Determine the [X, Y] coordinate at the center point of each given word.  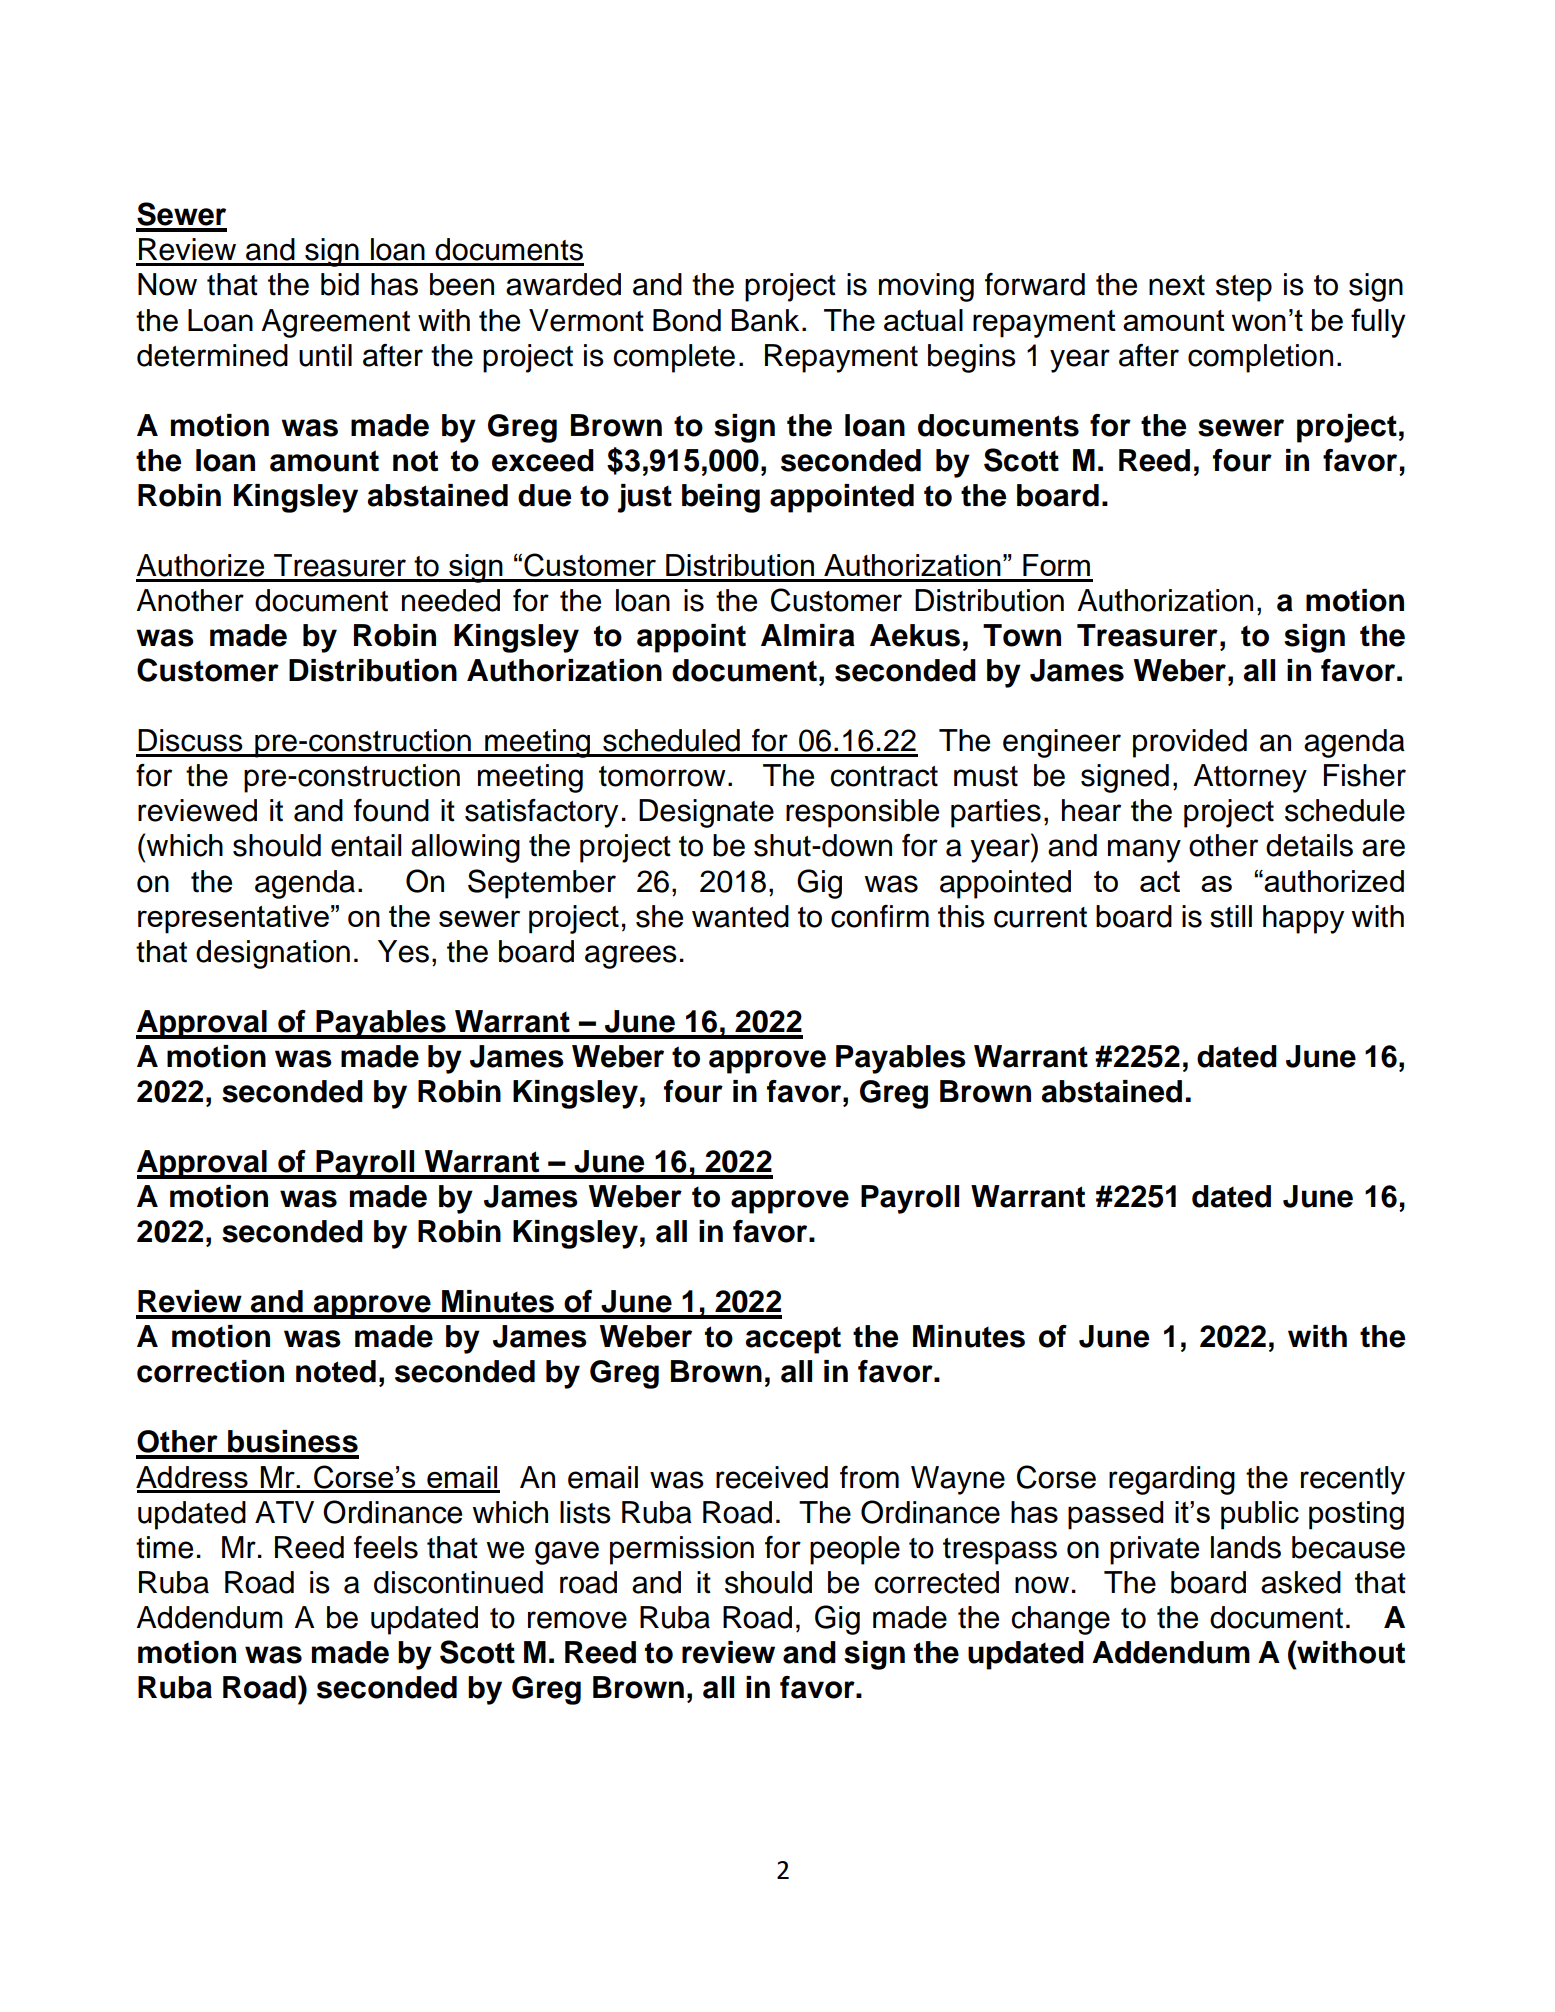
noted [336, 1371]
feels [386, 1547]
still [1231, 916]
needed [451, 600]
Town [1022, 635]
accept [793, 1340]
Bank [765, 320]
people [855, 1550]
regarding [1172, 1480]
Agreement [336, 323]
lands [1246, 1547]
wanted [740, 916]
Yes [403, 951]
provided [1190, 743]
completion [1260, 358]
